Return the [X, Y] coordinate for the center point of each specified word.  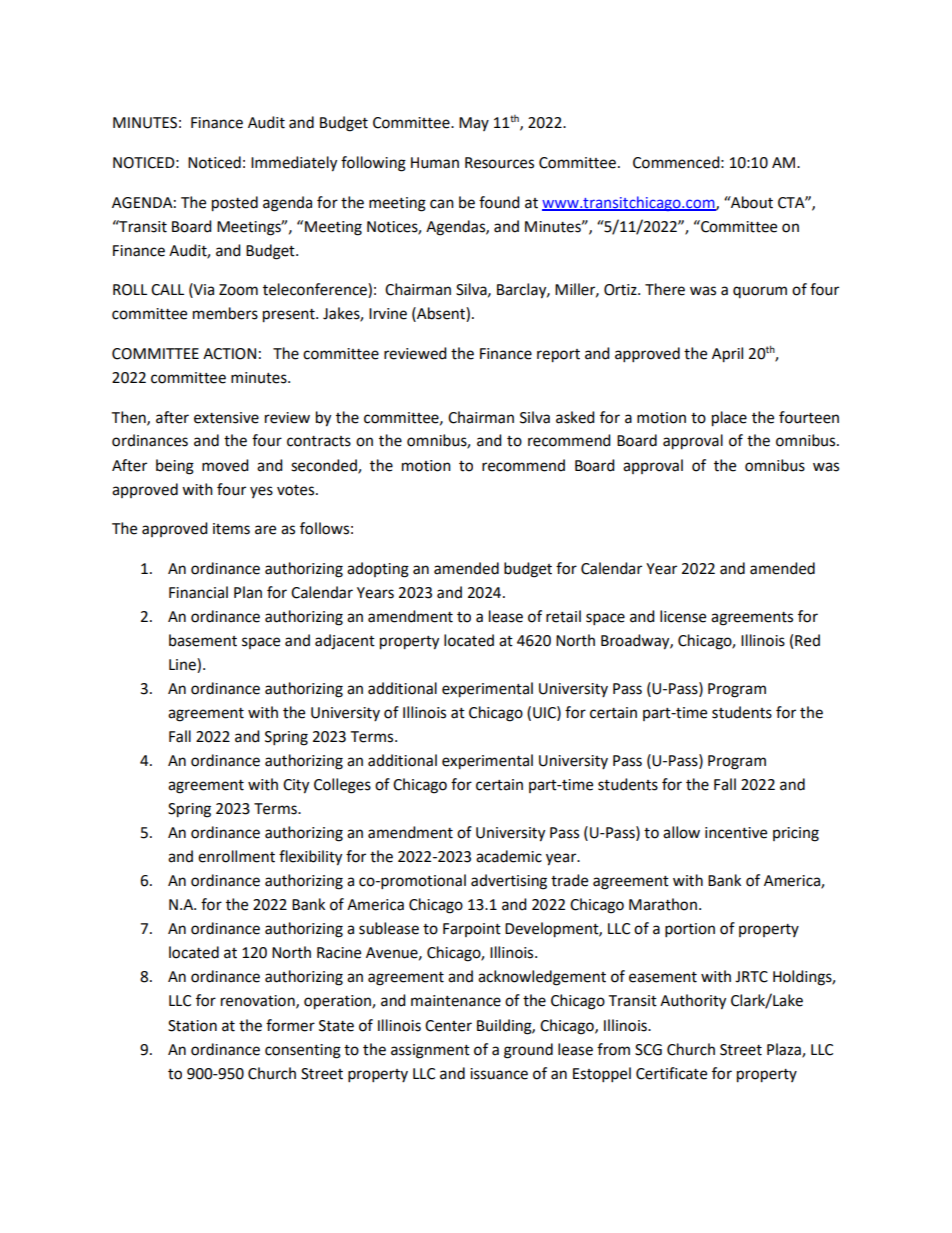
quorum [760, 292]
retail [563, 616]
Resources [499, 163]
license [683, 616]
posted [235, 204]
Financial [198, 592]
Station [192, 1026]
